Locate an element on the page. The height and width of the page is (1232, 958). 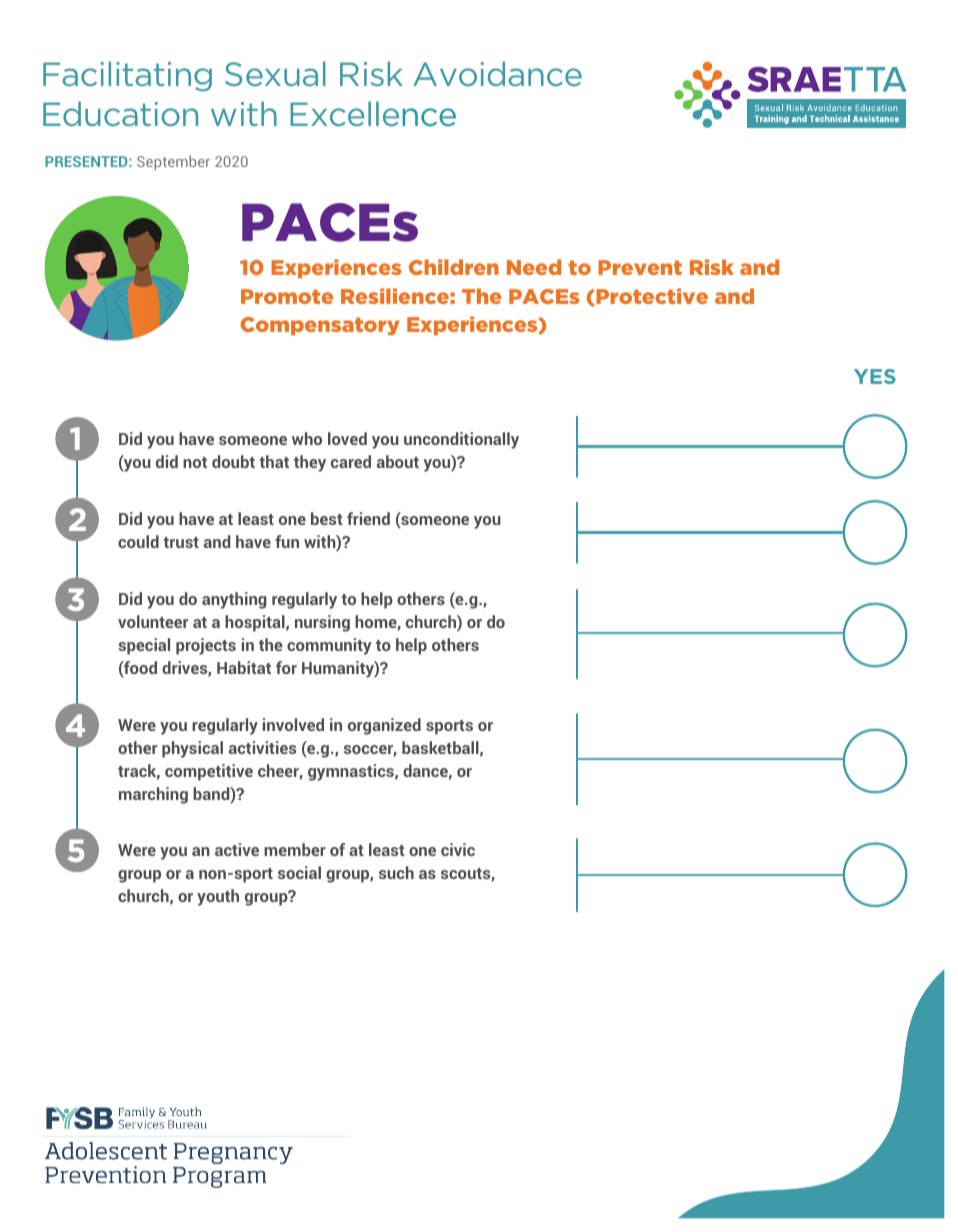
organized is located at coordinates (384, 726).
